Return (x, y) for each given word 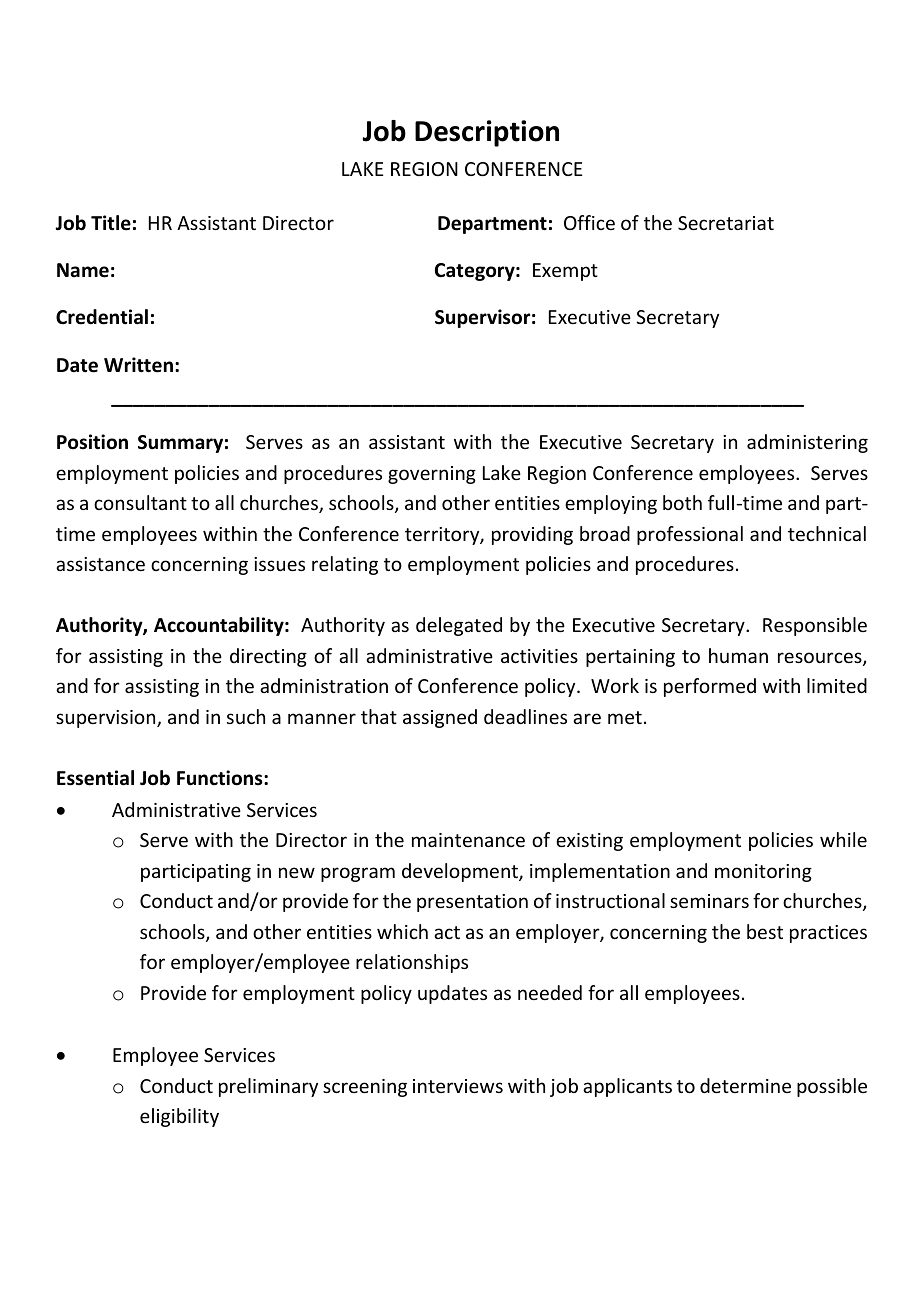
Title (111, 223)
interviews (458, 1086)
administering (807, 443)
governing (432, 475)
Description (487, 133)
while (843, 839)
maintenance (468, 840)
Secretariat (726, 223)
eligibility (179, 1117)
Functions (221, 778)
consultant (140, 502)
